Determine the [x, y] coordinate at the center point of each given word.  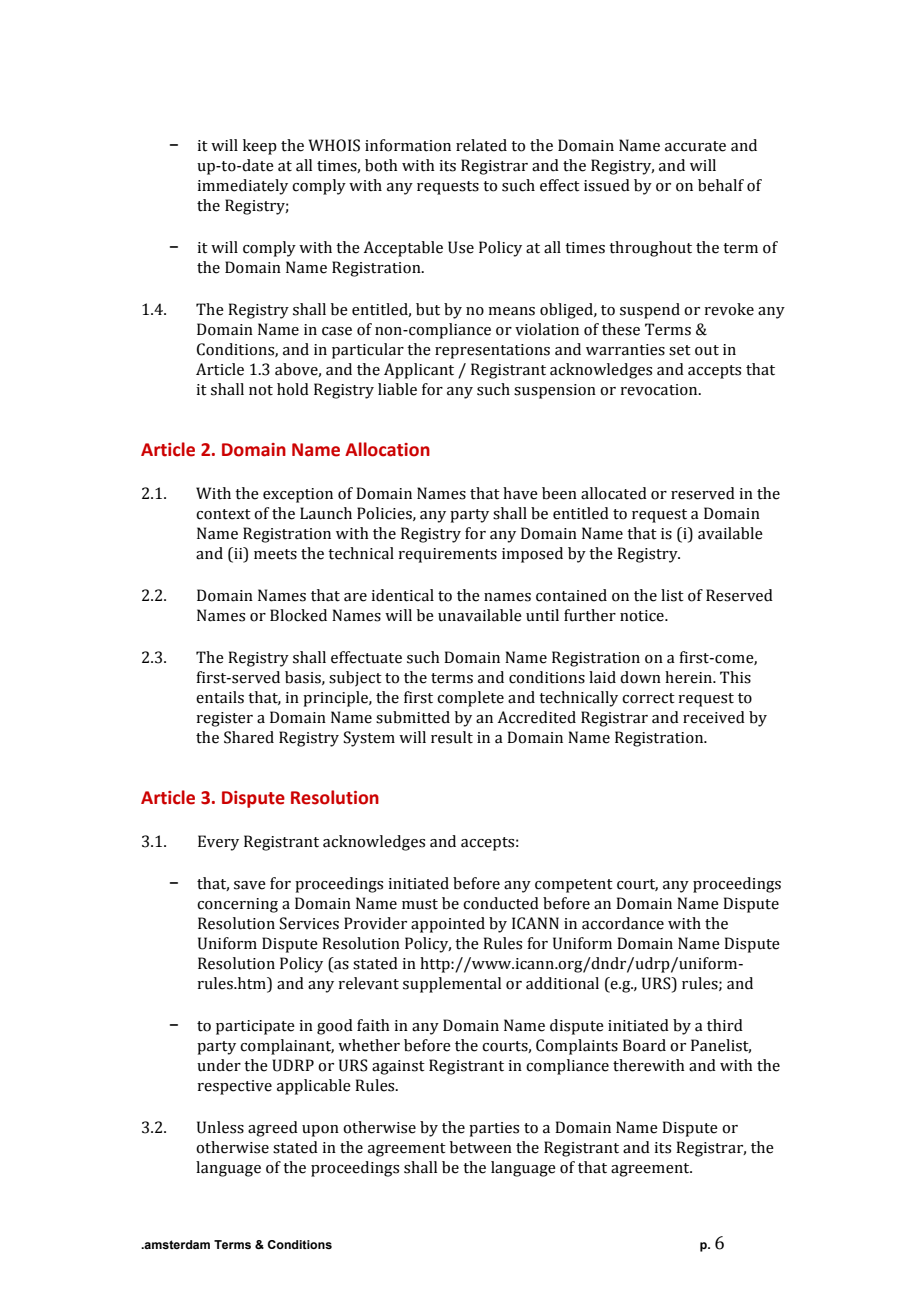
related [481, 145]
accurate [695, 146]
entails [220, 697]
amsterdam [176, 1244]
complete [470, 699]
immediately [242, 187]
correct [648, 698]
